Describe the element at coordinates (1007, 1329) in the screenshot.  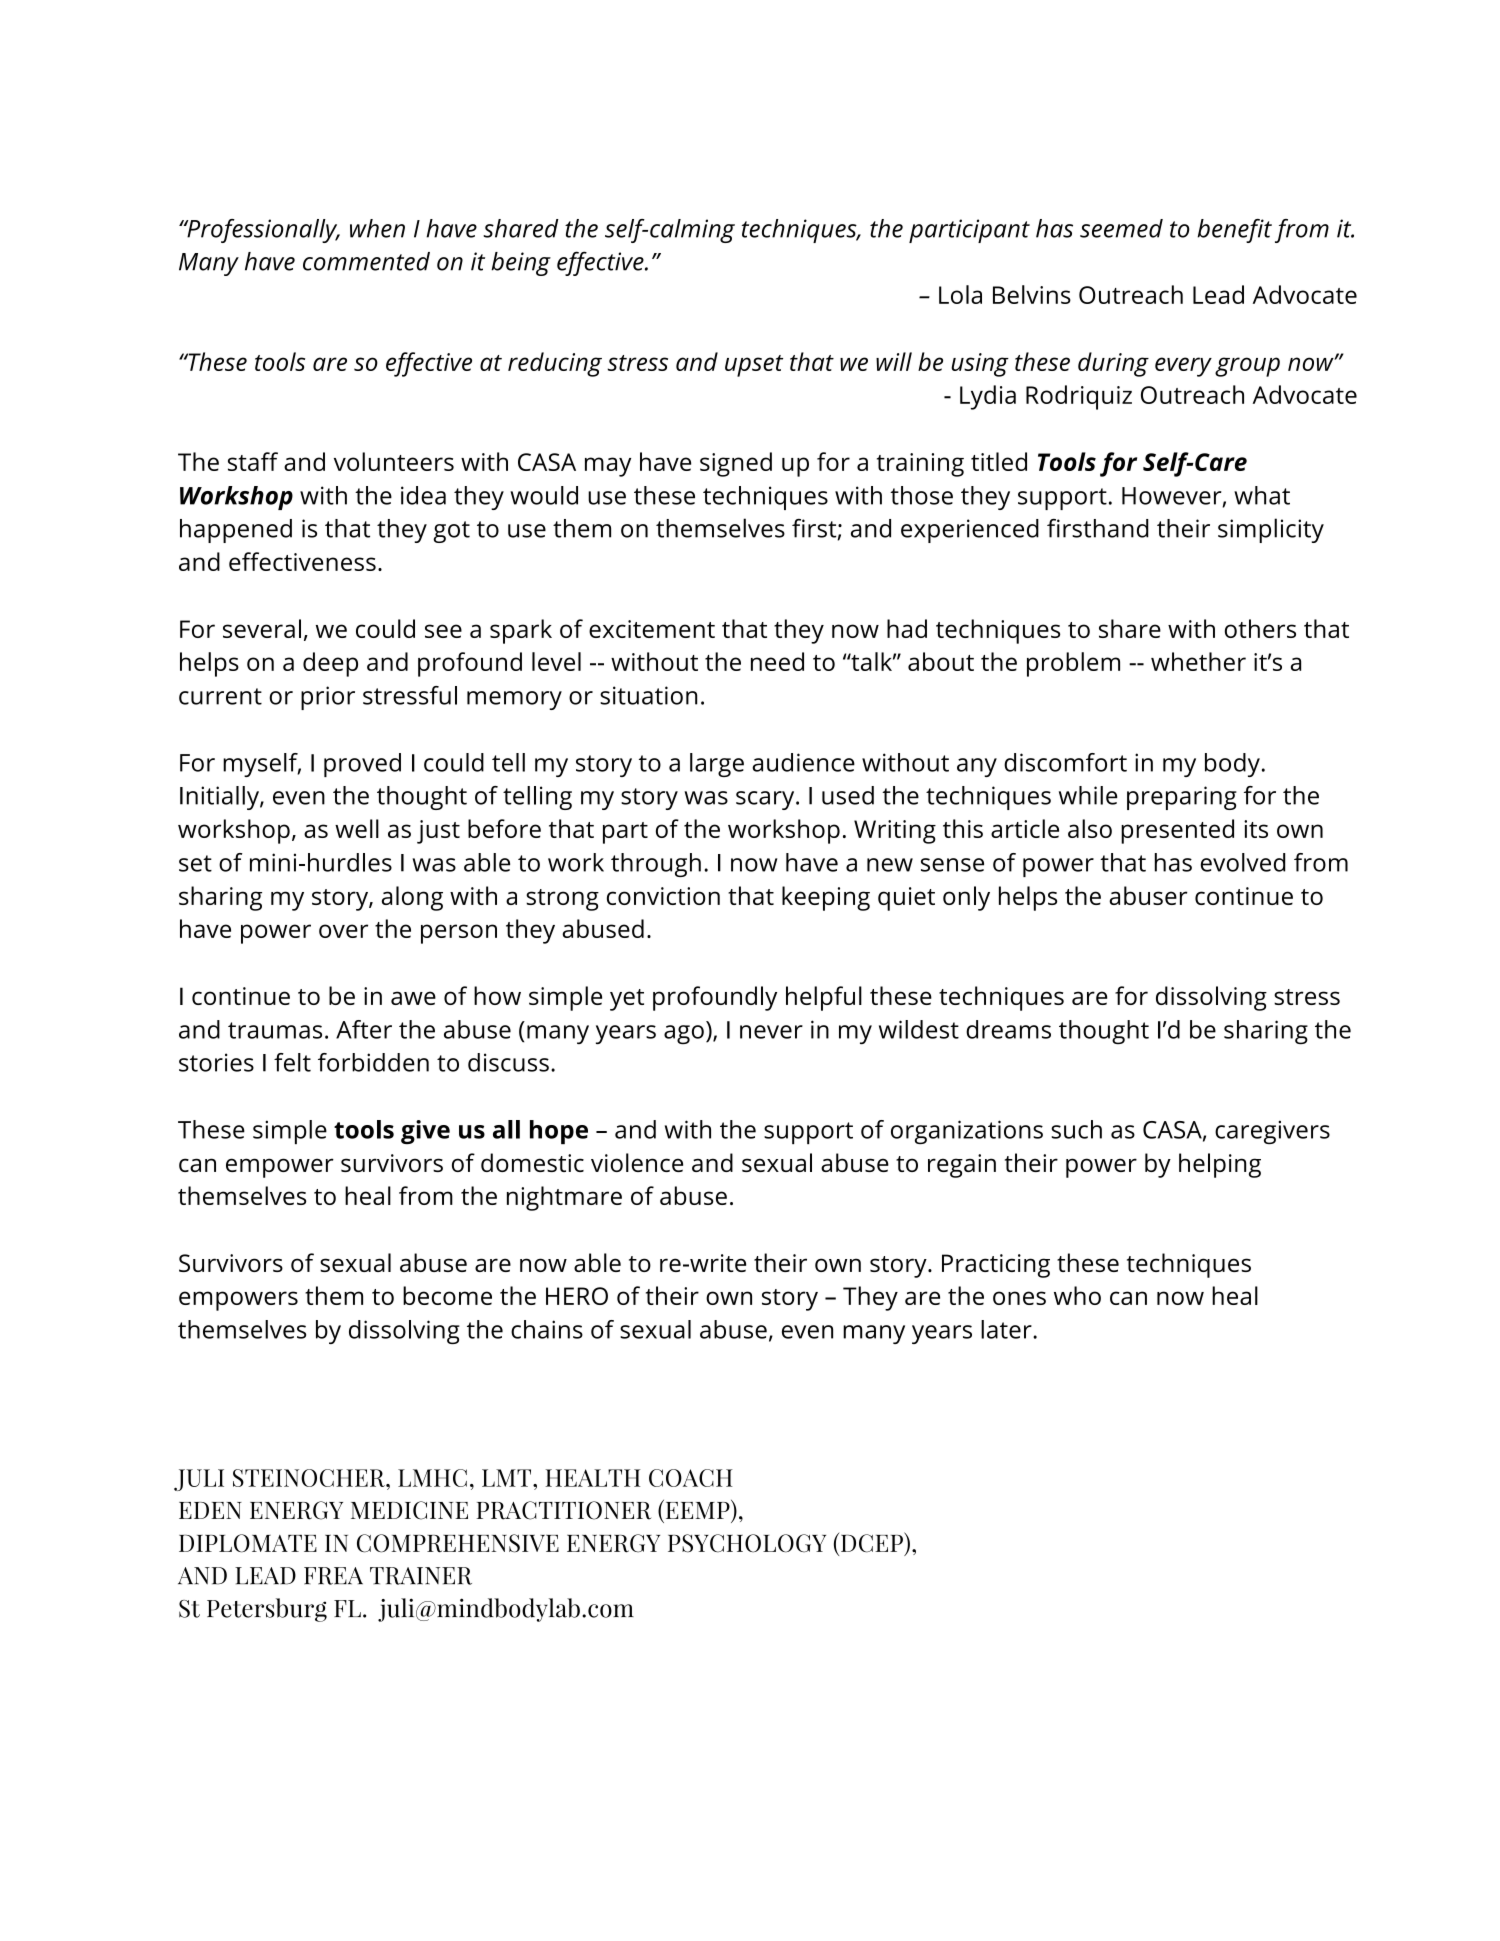
I see `later` at that location.
